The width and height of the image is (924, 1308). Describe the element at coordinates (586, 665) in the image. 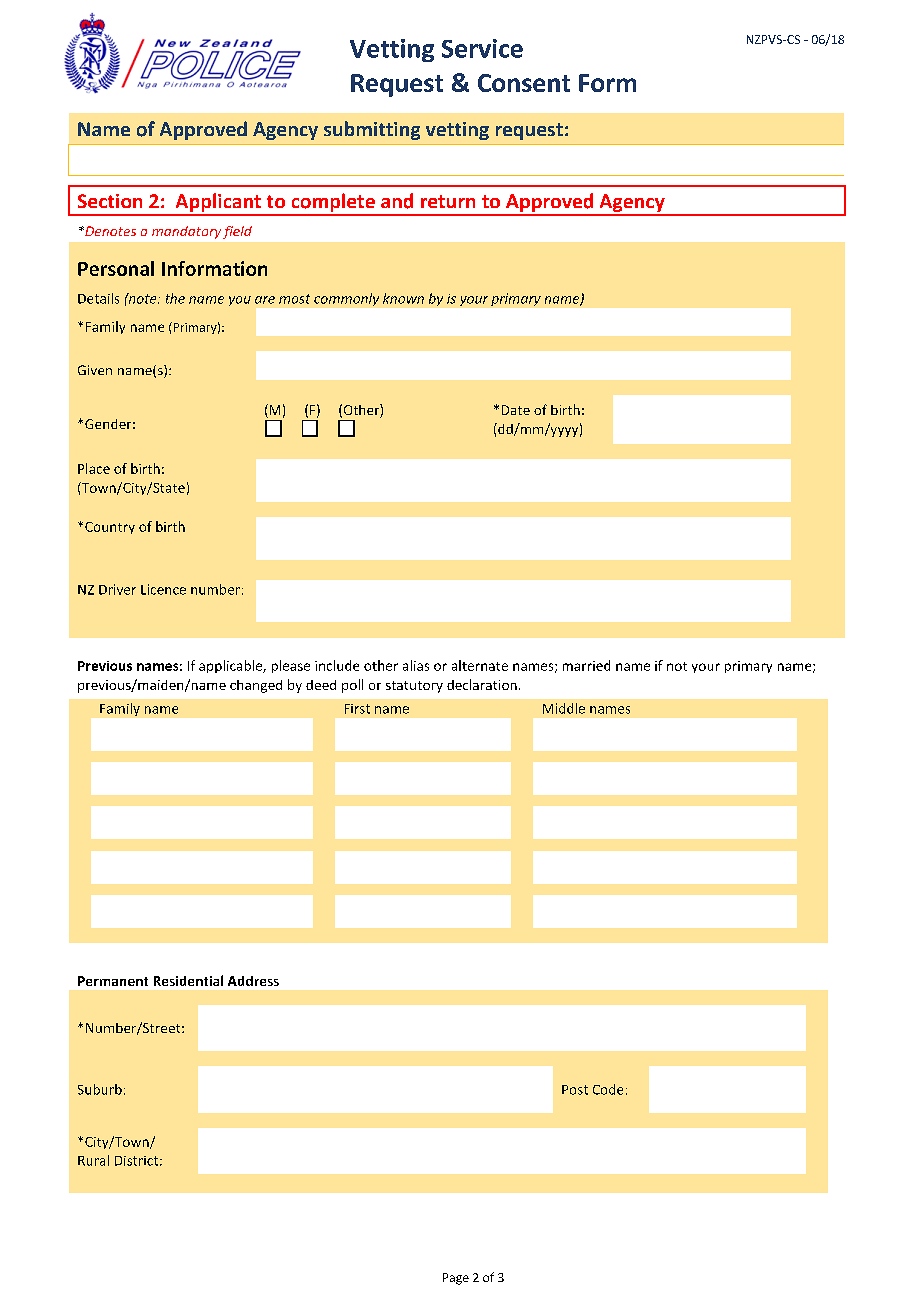

I see `married` at that location.
